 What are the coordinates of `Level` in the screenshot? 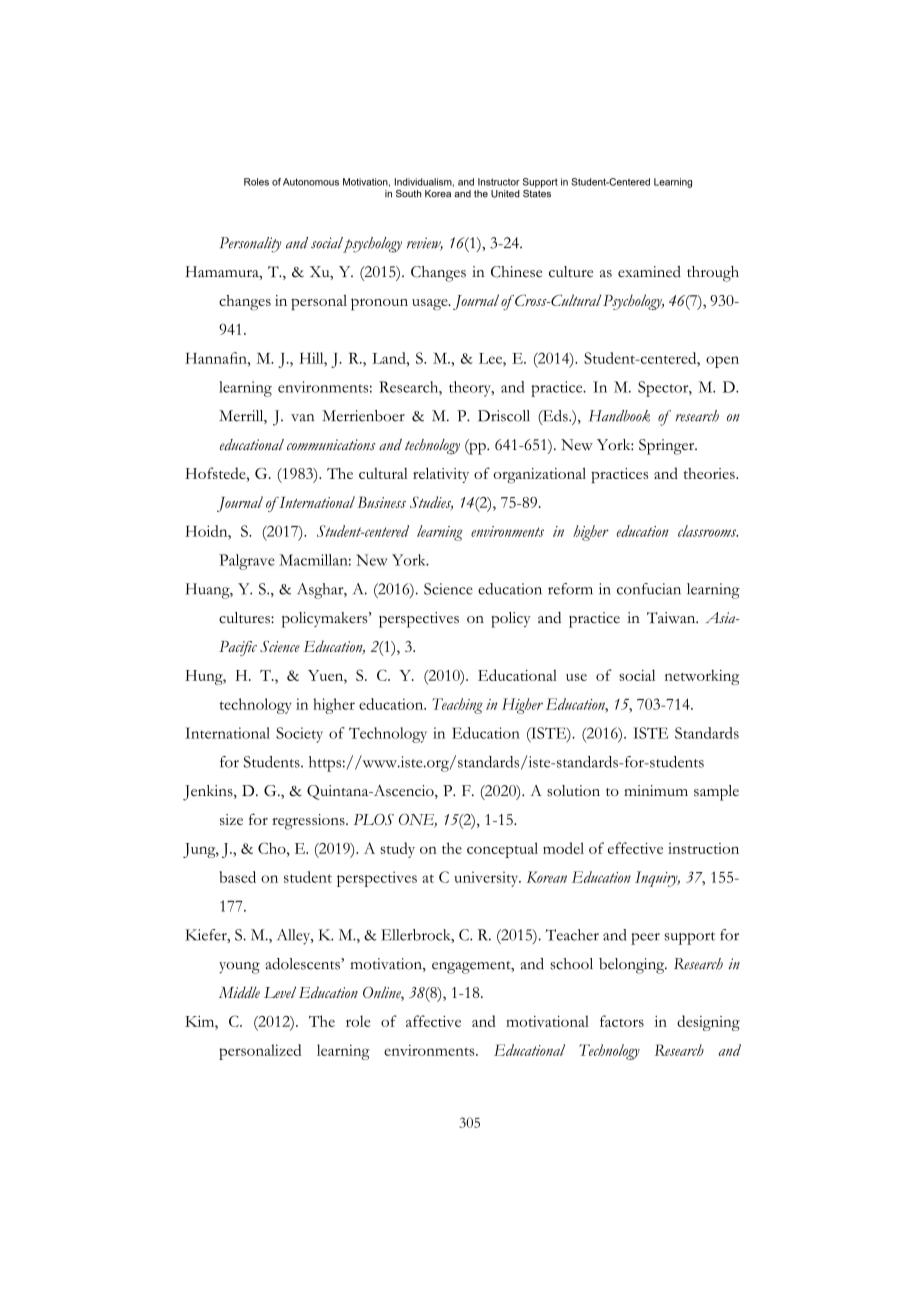 It's located at (280, 992).
